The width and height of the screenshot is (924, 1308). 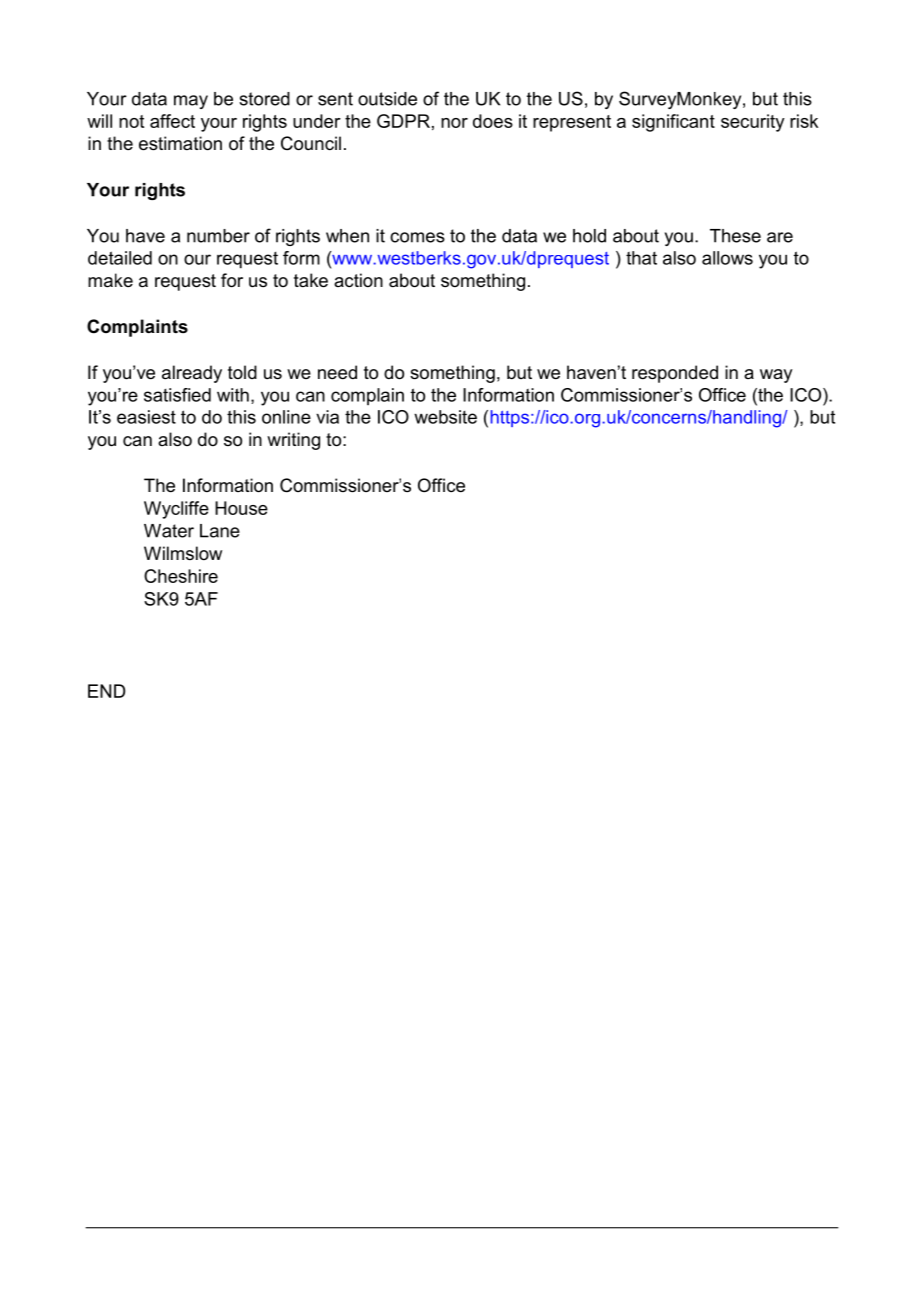 What do you see at coordinates (172, 121) in the screenshot?
I see `affect` at bounding box center [172, 121].
